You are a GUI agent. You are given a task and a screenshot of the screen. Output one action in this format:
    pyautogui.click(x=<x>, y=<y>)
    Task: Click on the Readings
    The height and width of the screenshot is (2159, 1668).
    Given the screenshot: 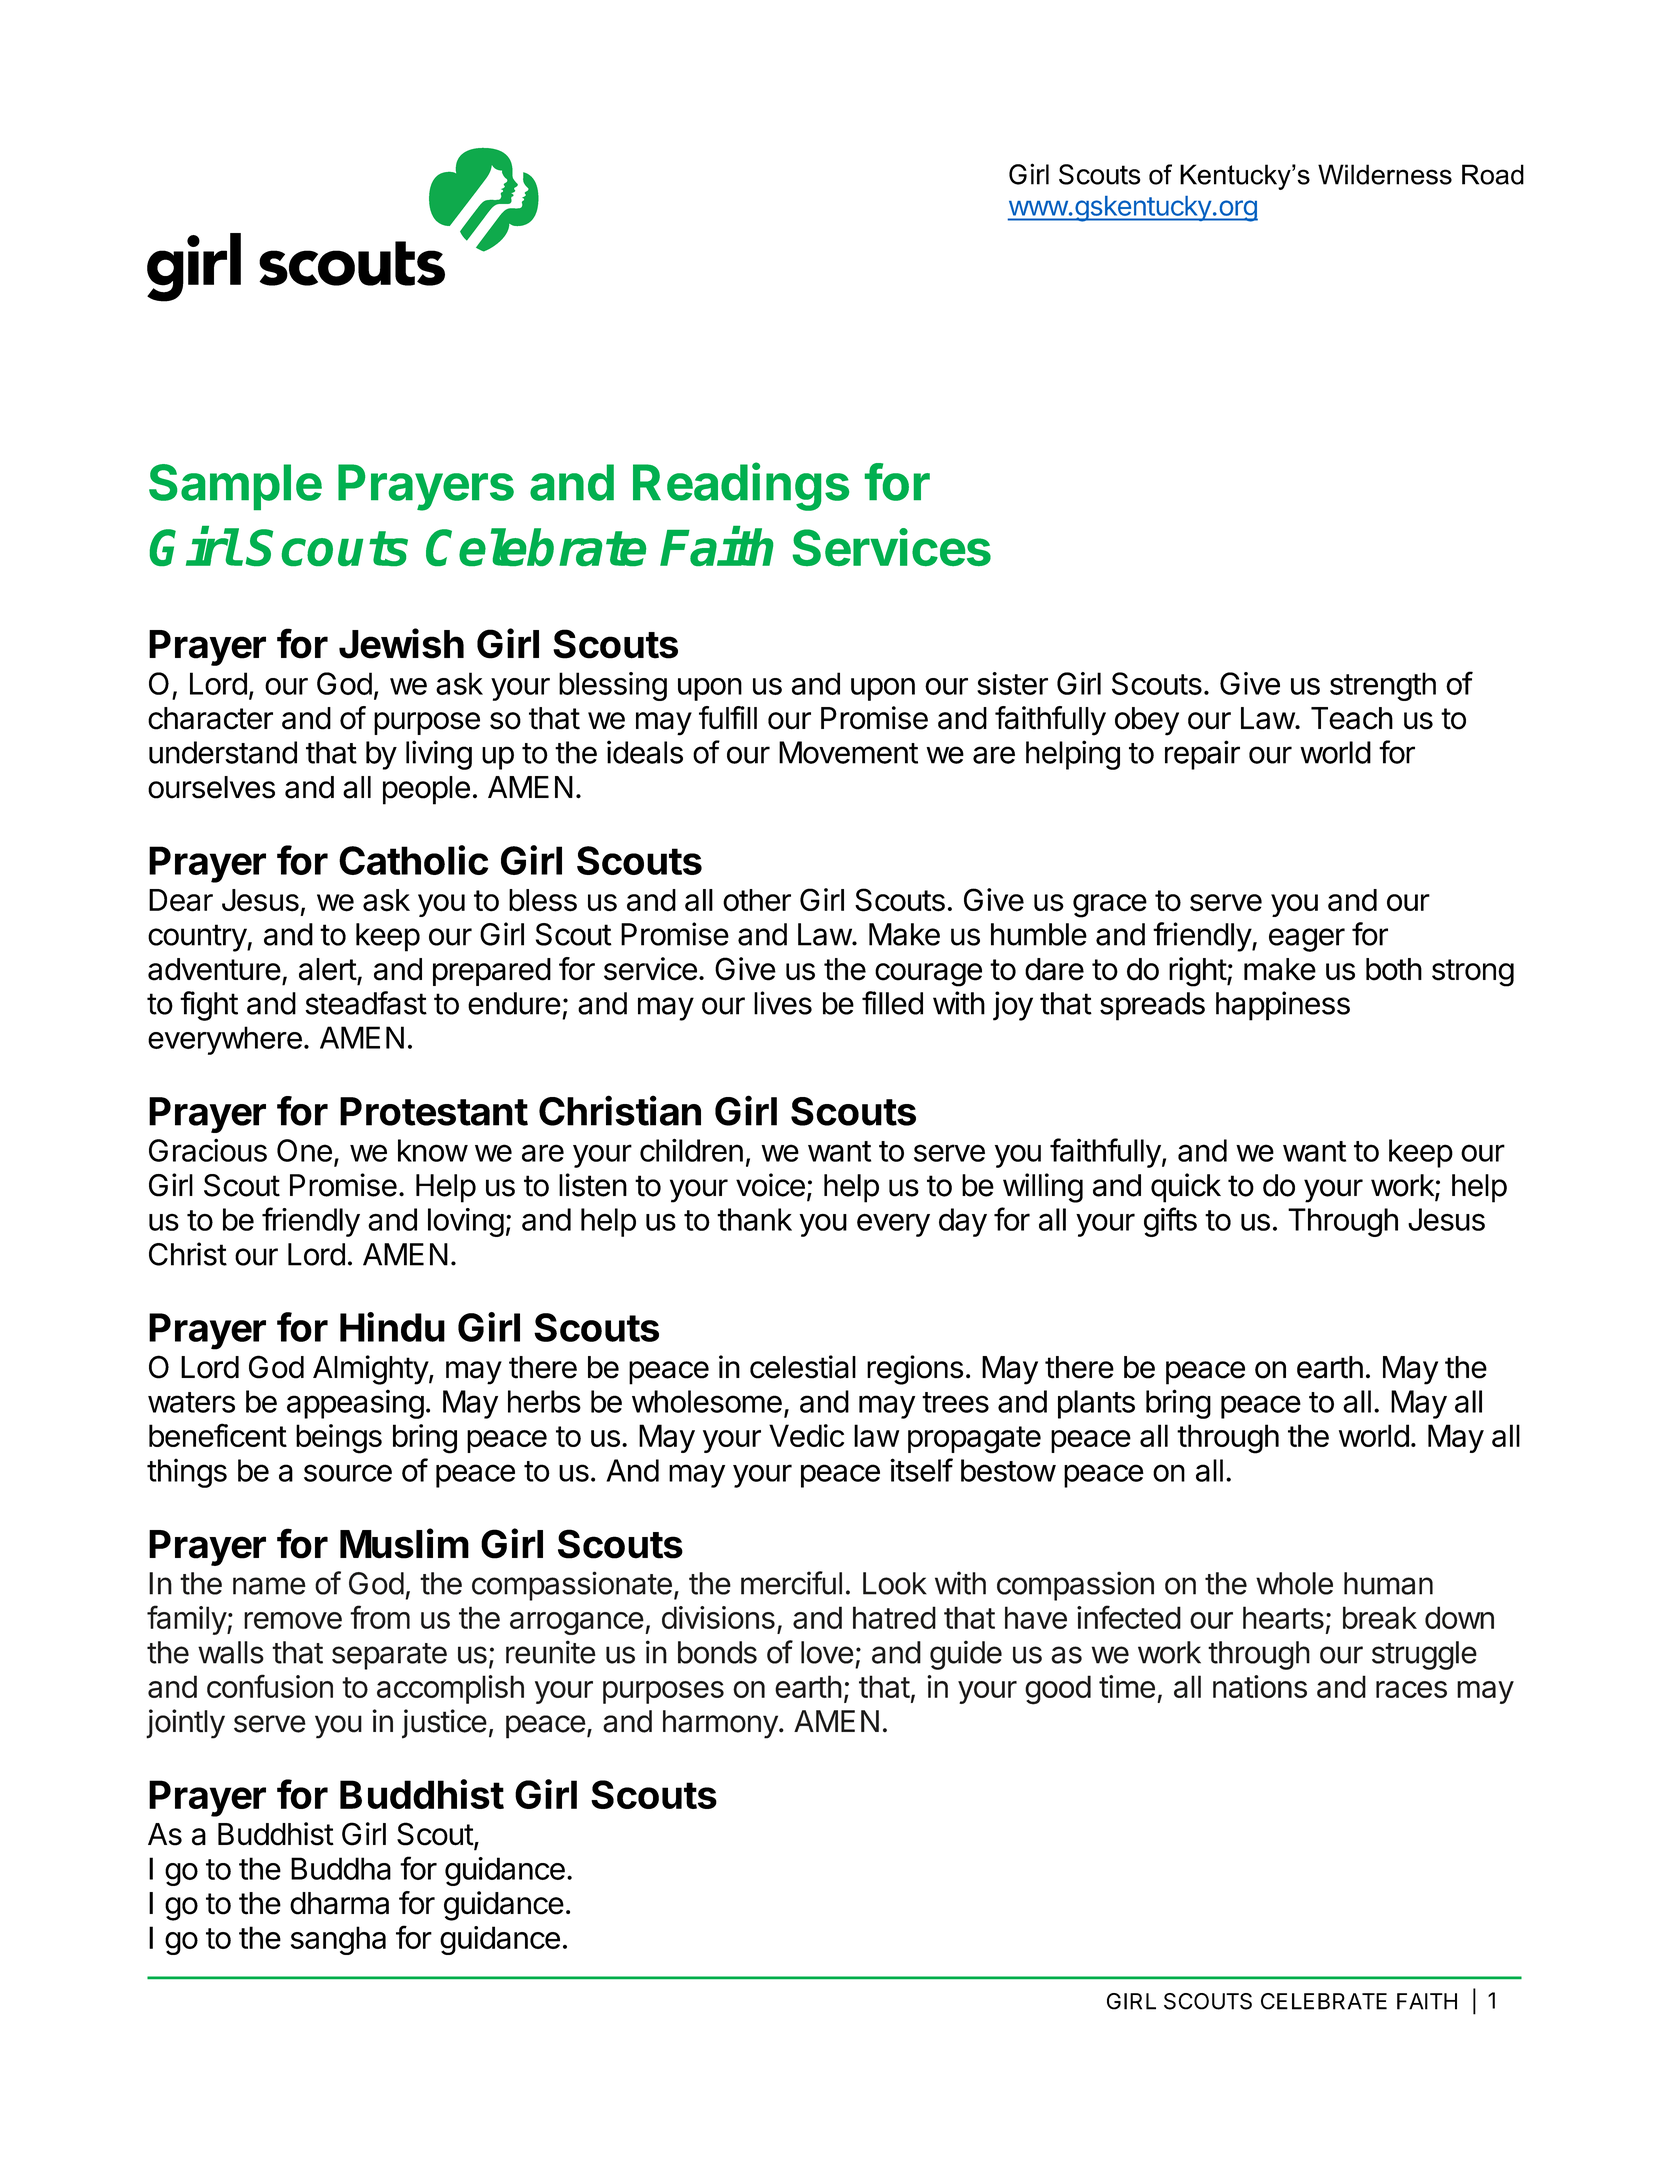 What is the action you would take?
    pyautogui.click(x=741, y=486)
